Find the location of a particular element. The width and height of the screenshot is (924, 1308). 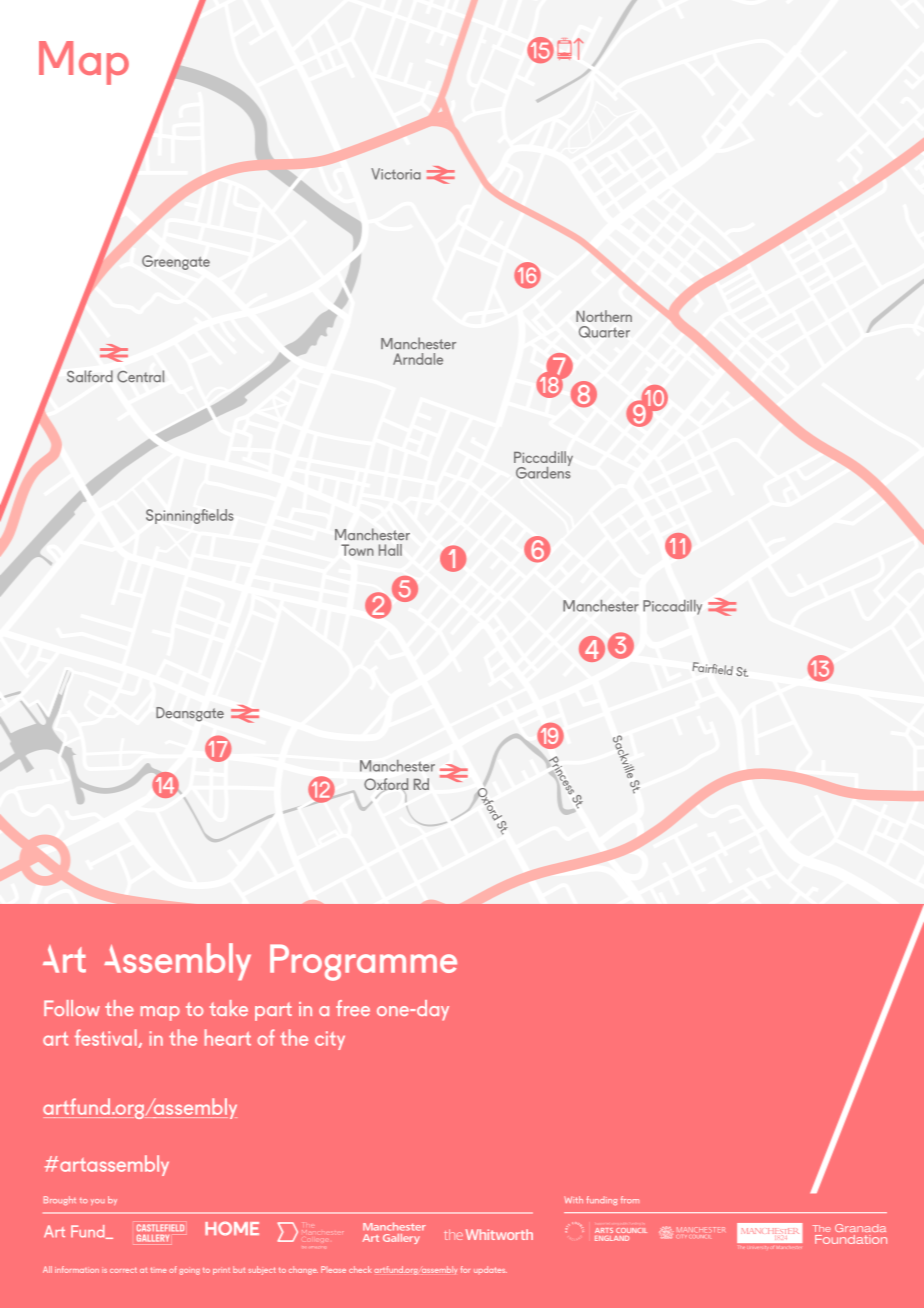

Salford is located at coordinates (90, 376).
